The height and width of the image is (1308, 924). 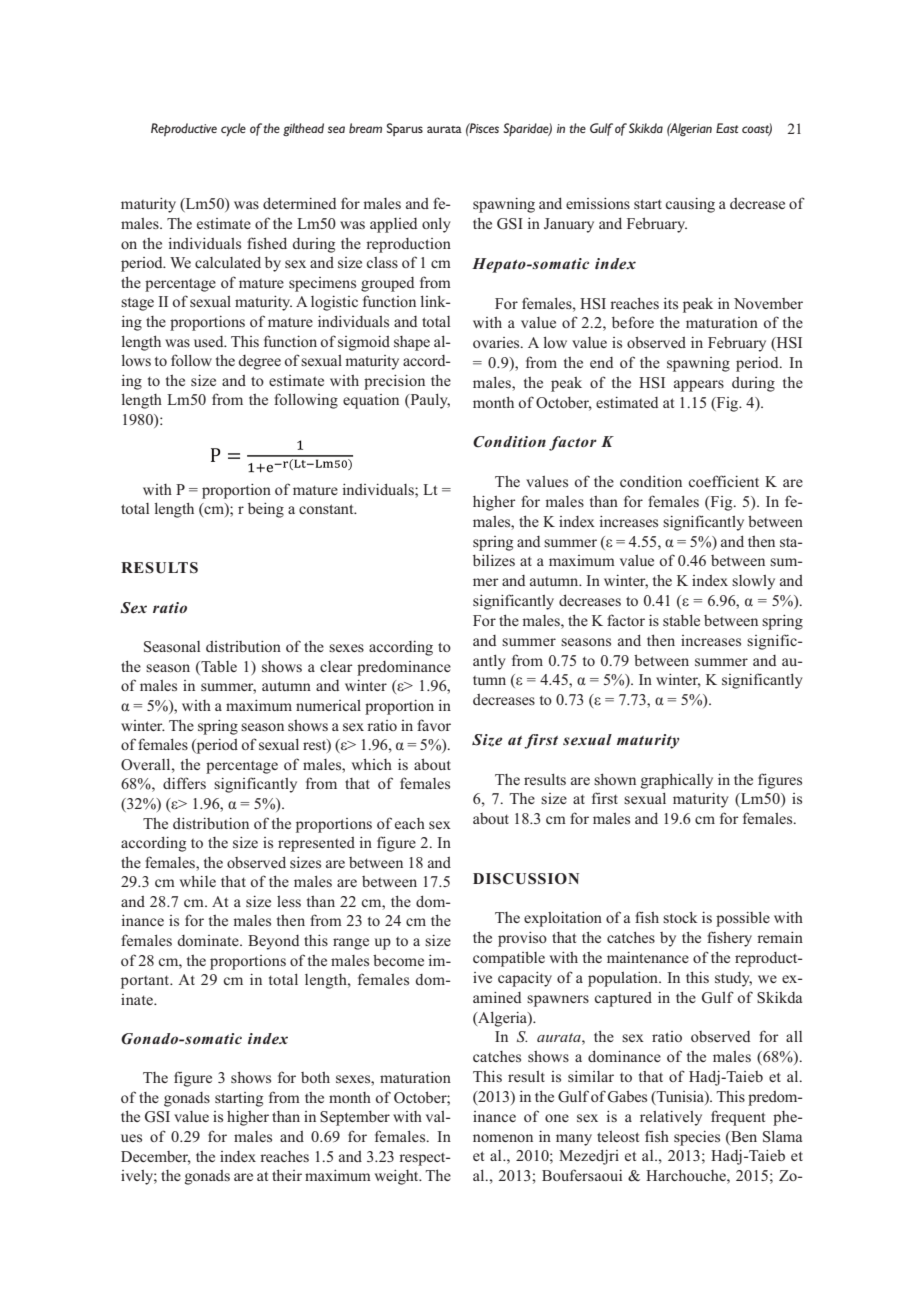 What do you see at coordinates (753, 582) in the image?
I see `slowly` at bounding box center [753, 582].
